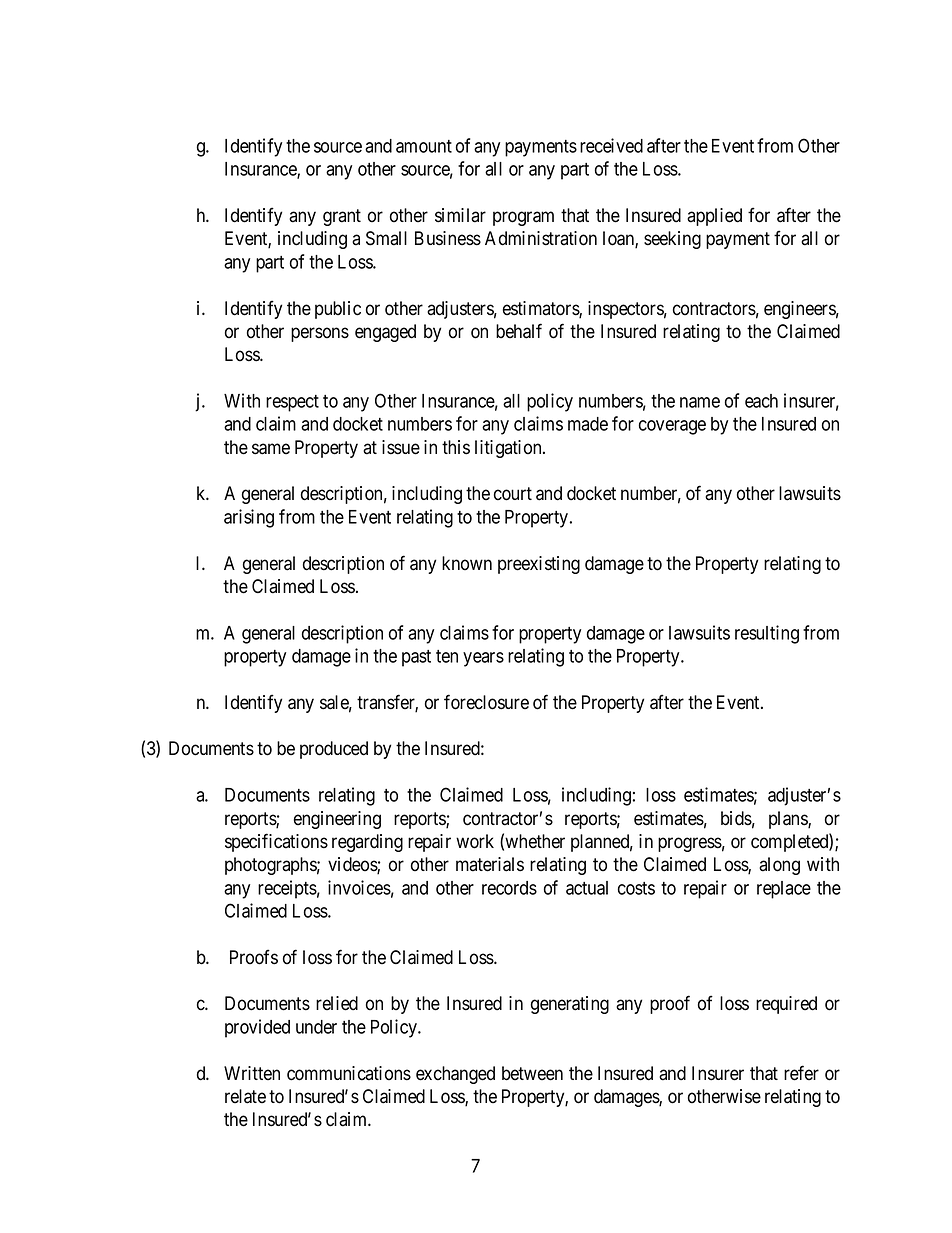  Describe the element at coordinates (523, 218) in the image. I see `program` at that location.
